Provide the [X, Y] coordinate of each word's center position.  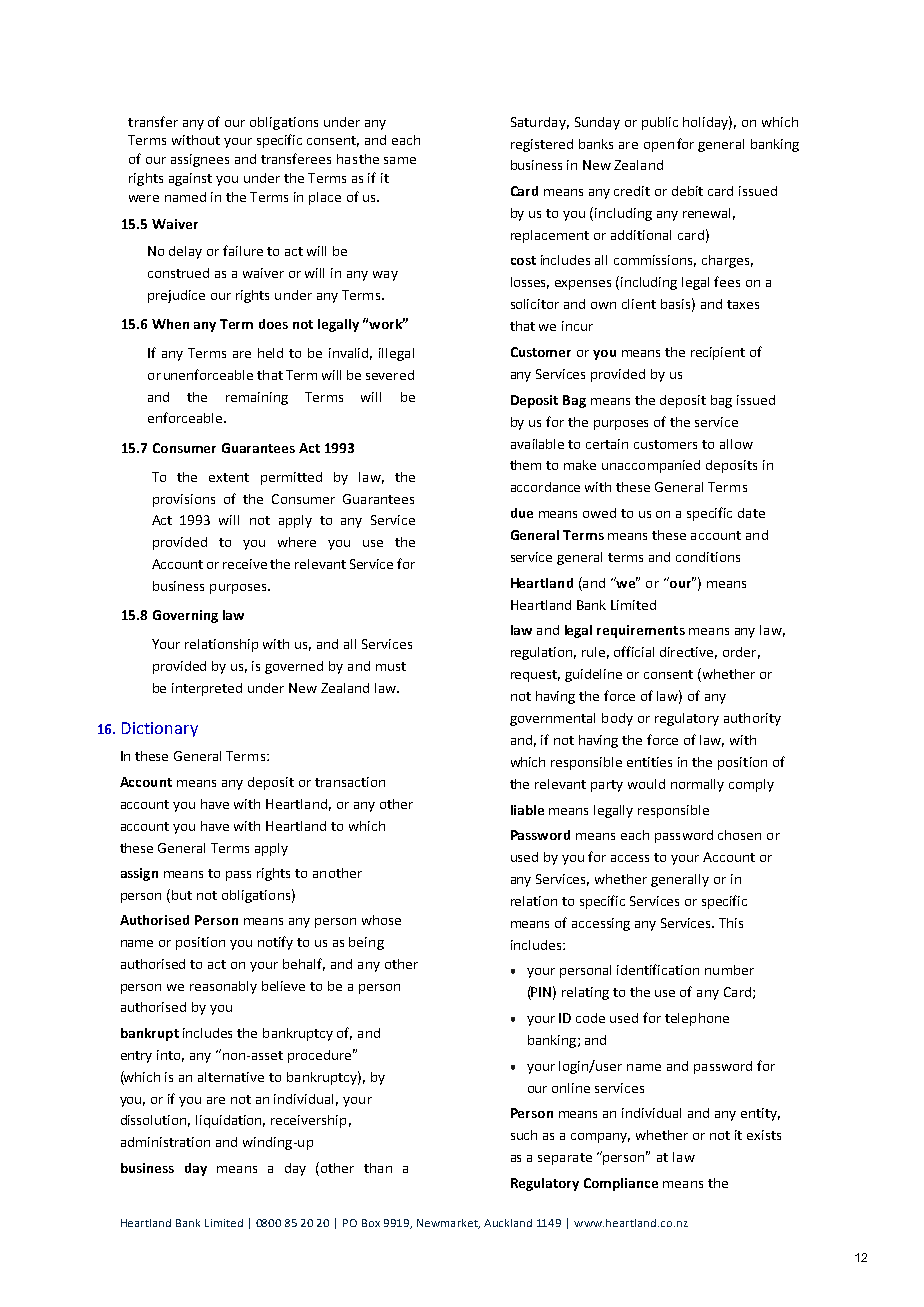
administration [165, 1142]
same [400, 160]
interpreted [207, 689]
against [190, 179]
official [634, 651]
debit [687, 191]
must [391, 666]
